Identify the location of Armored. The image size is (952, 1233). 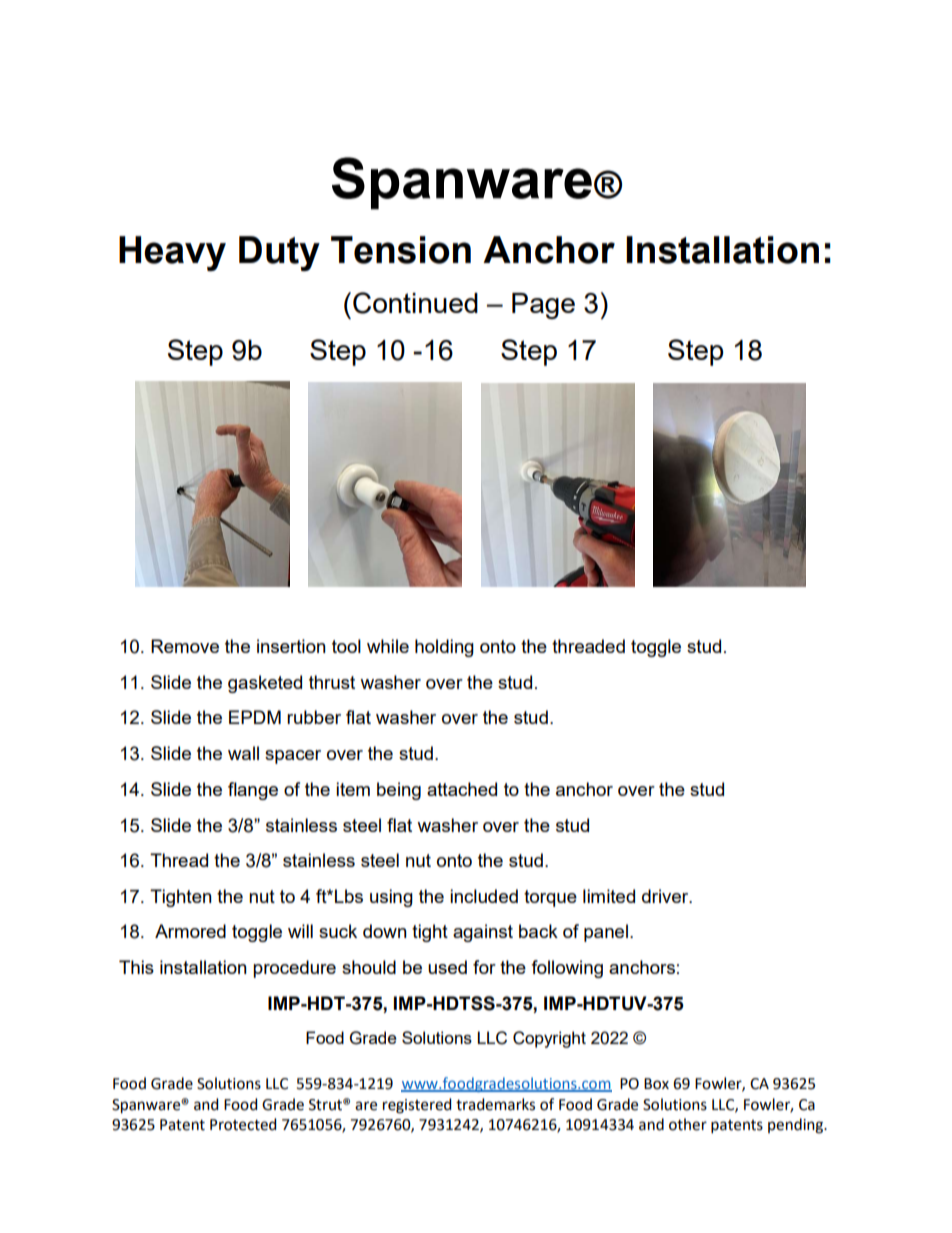
(190, 931).
